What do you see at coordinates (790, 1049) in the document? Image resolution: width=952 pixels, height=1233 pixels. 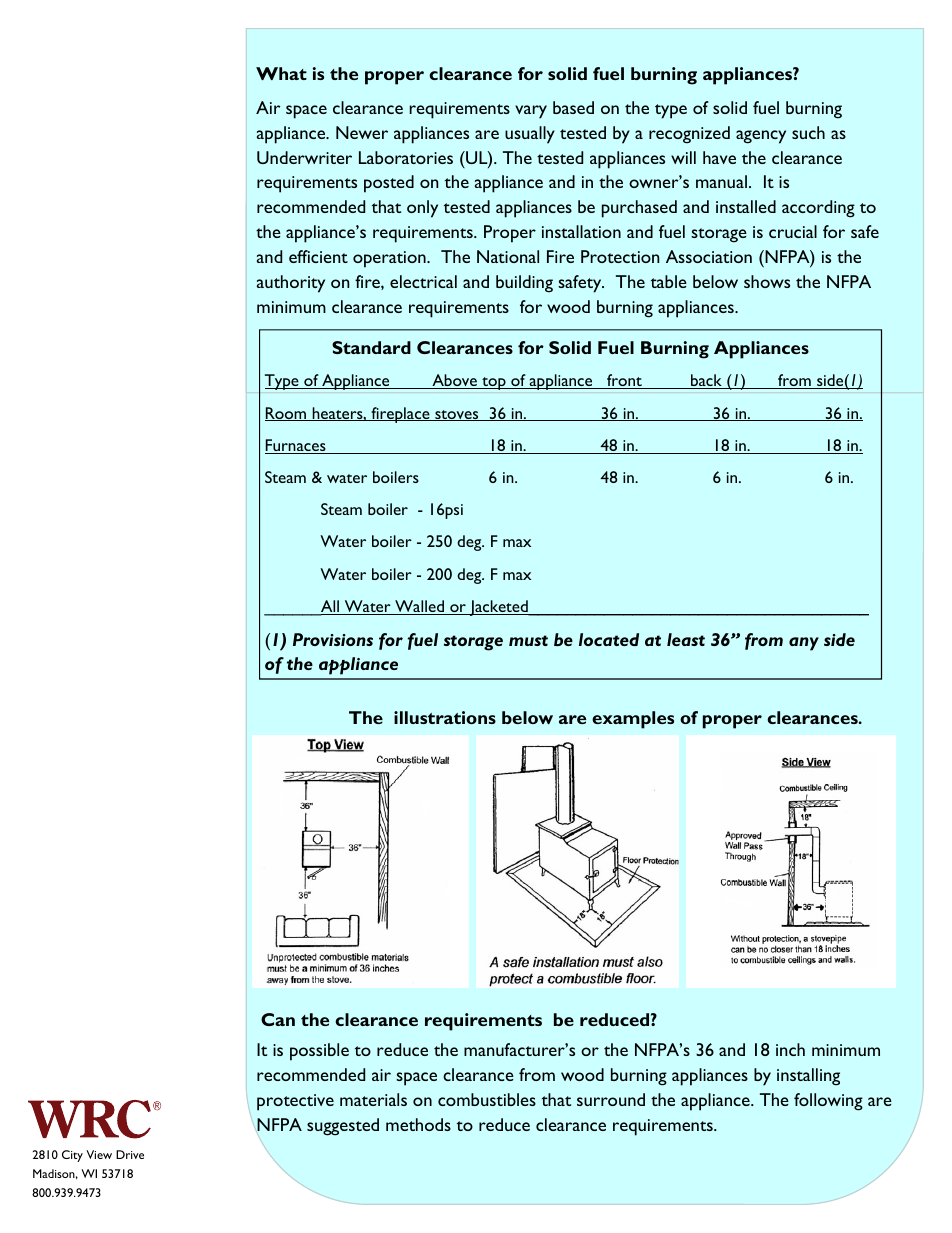 I see `inch` at bounding box center [790, 1049].
